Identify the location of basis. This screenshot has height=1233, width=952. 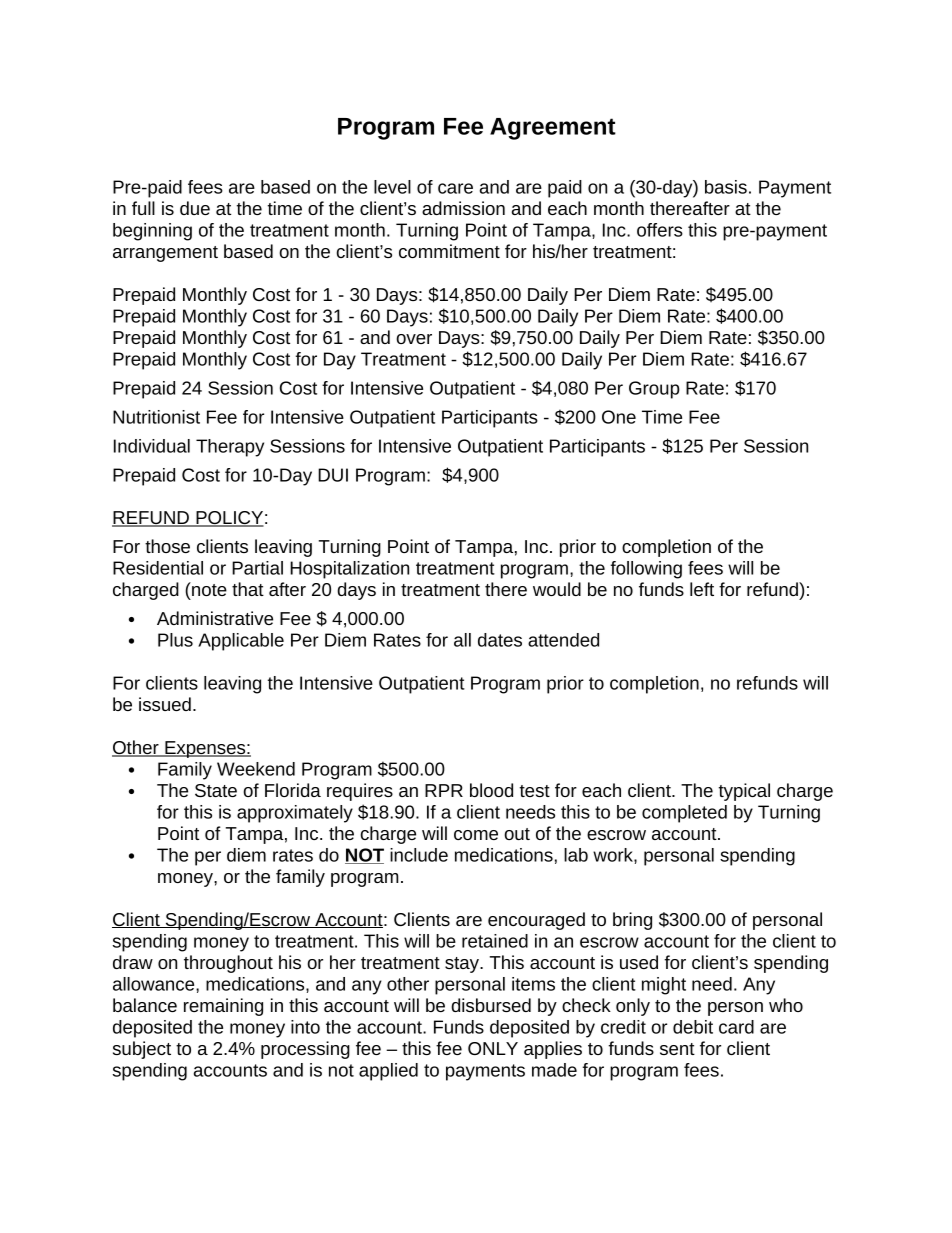
(726, 187).
